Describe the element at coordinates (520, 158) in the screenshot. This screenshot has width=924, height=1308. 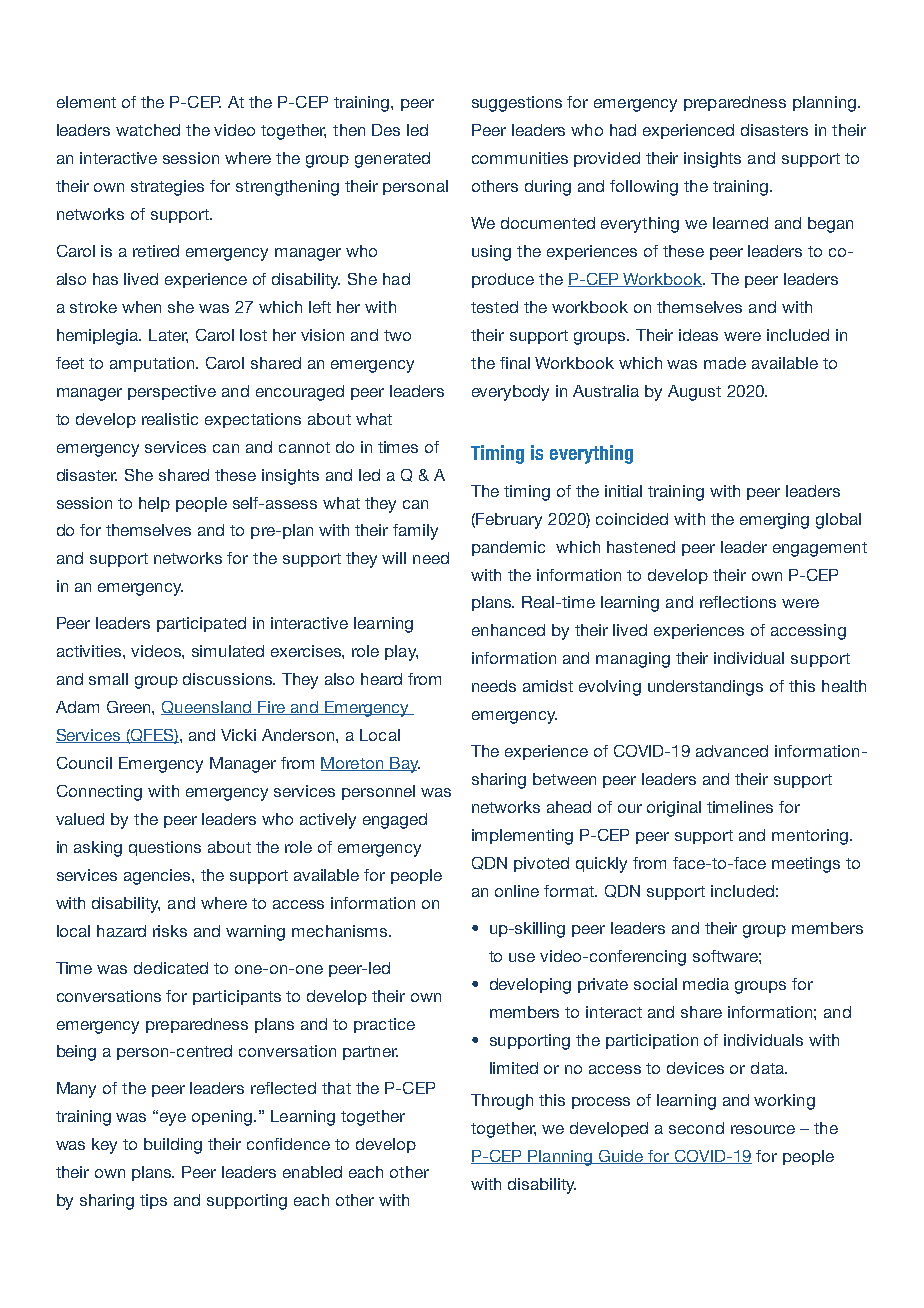
I see `communities` at that location.
